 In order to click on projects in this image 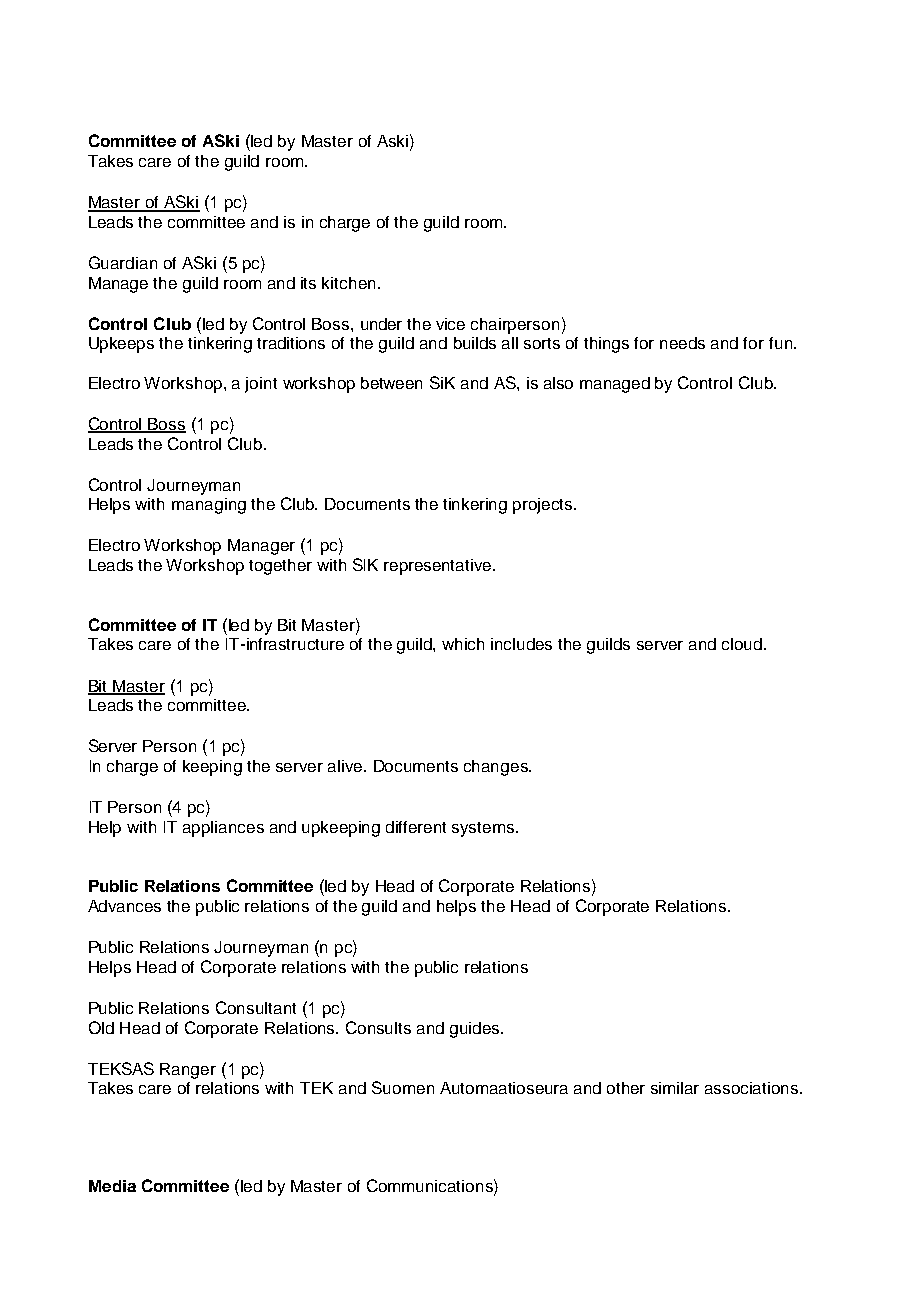, I will do `click(544, 506)`.
